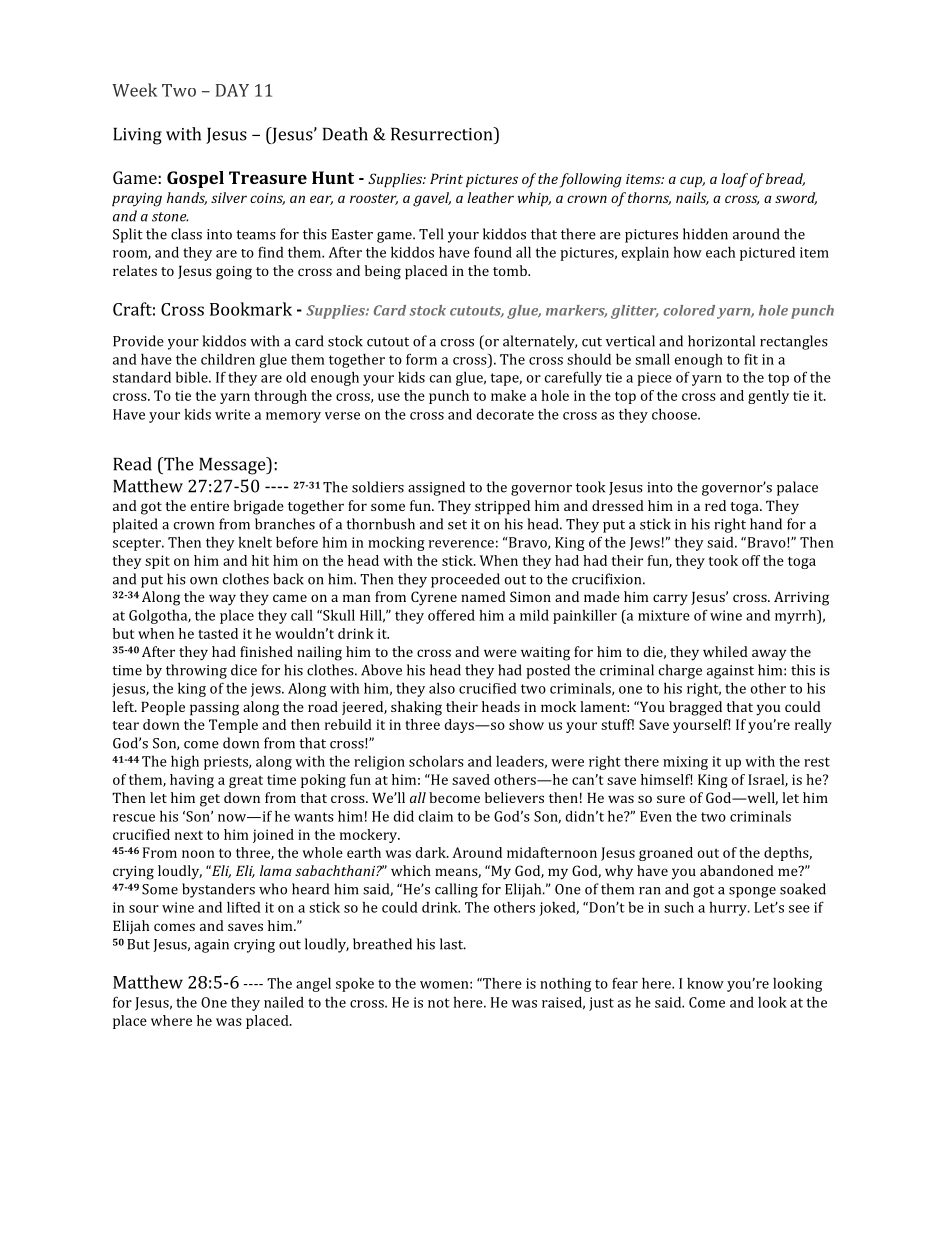 This page has height=1233, width=952. What do you see at coordinates (443, 134) in the page?
I see `Resurrection` at bounding box center [443, 134].
